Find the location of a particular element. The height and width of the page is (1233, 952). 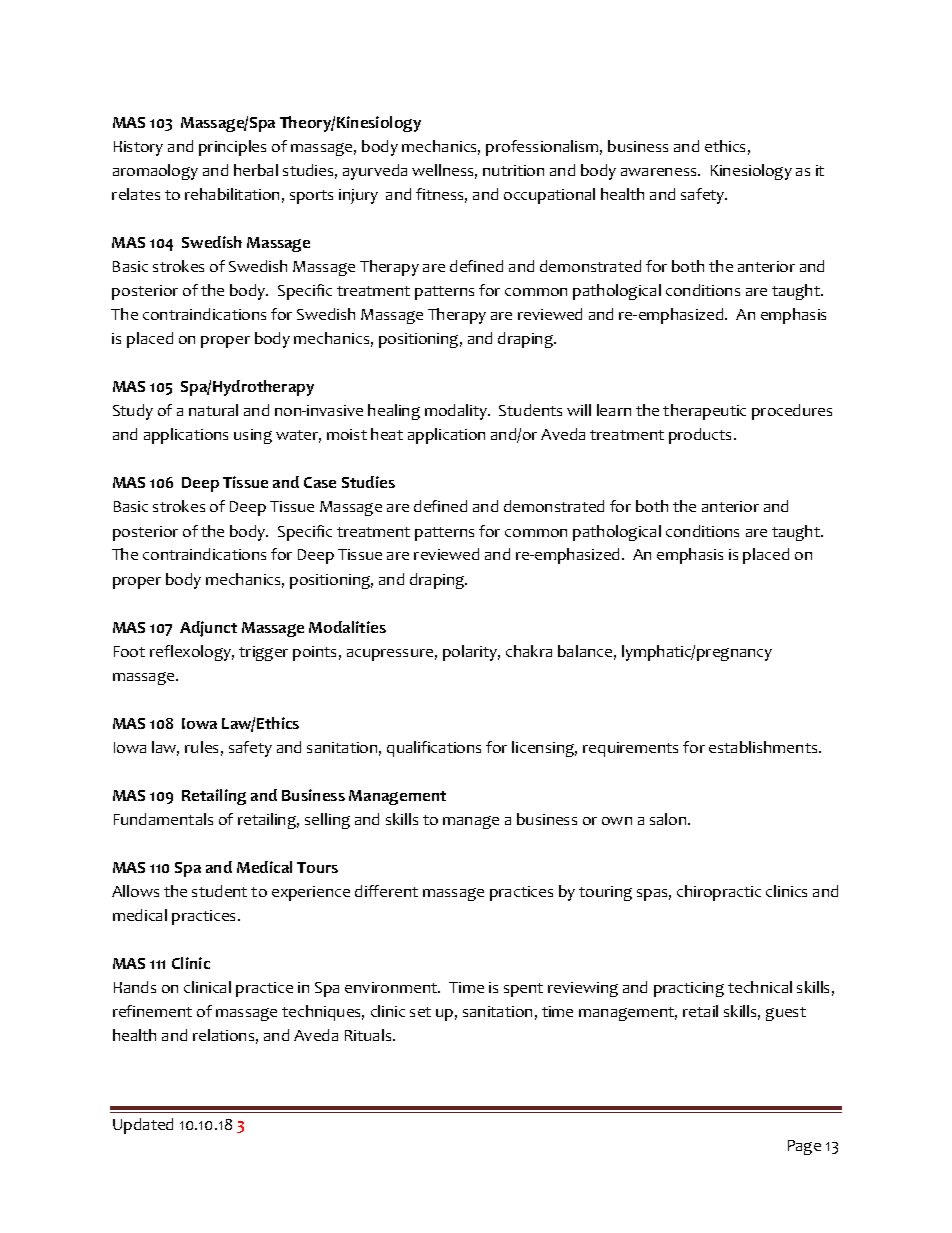

rehabilitation is located at coordinates (232, 194).
